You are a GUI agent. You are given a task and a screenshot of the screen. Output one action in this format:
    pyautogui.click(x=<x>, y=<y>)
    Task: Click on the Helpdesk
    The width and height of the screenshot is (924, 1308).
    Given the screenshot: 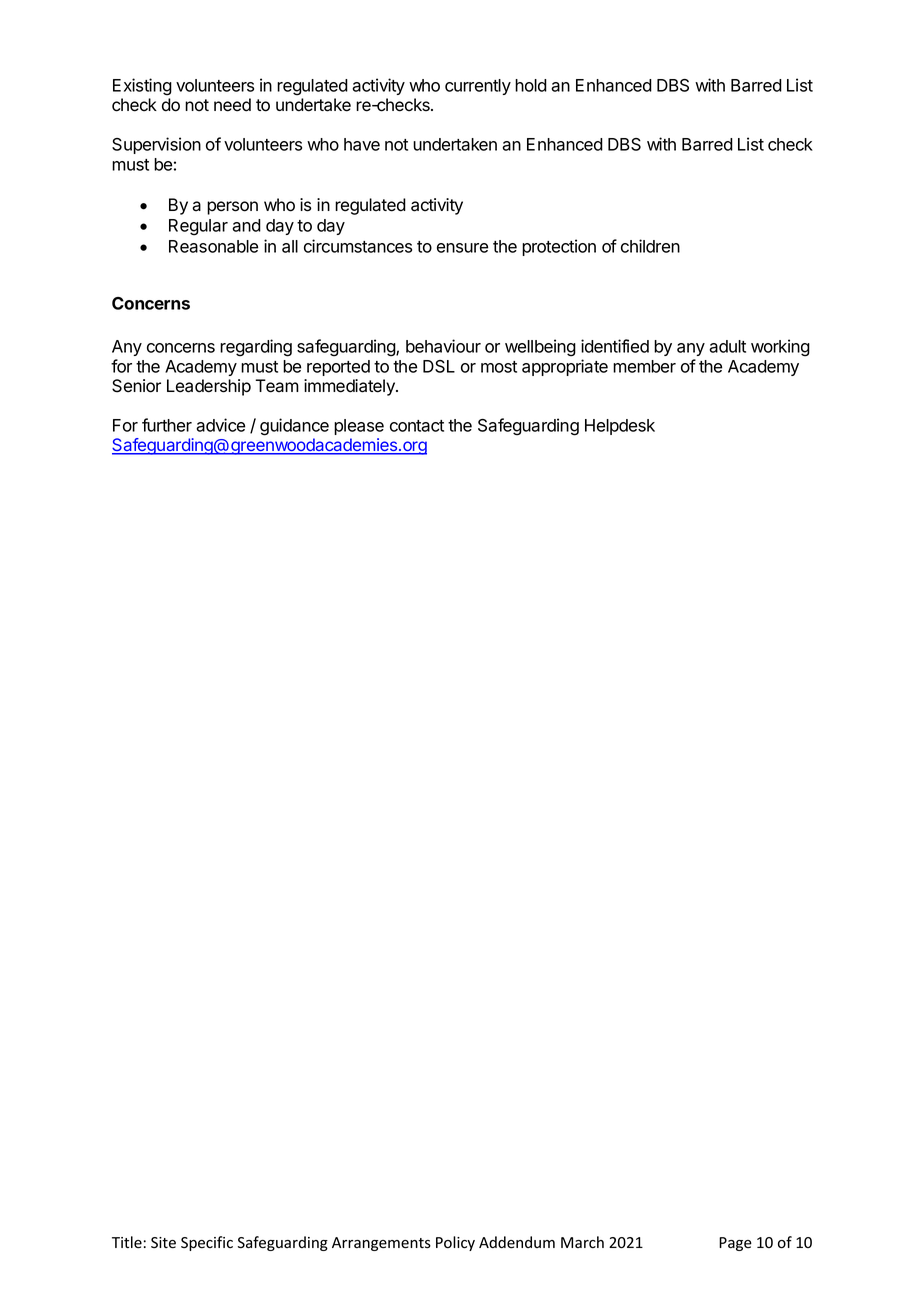 What is the action you would take?
    pyautogui.click(x=620, y=427)
